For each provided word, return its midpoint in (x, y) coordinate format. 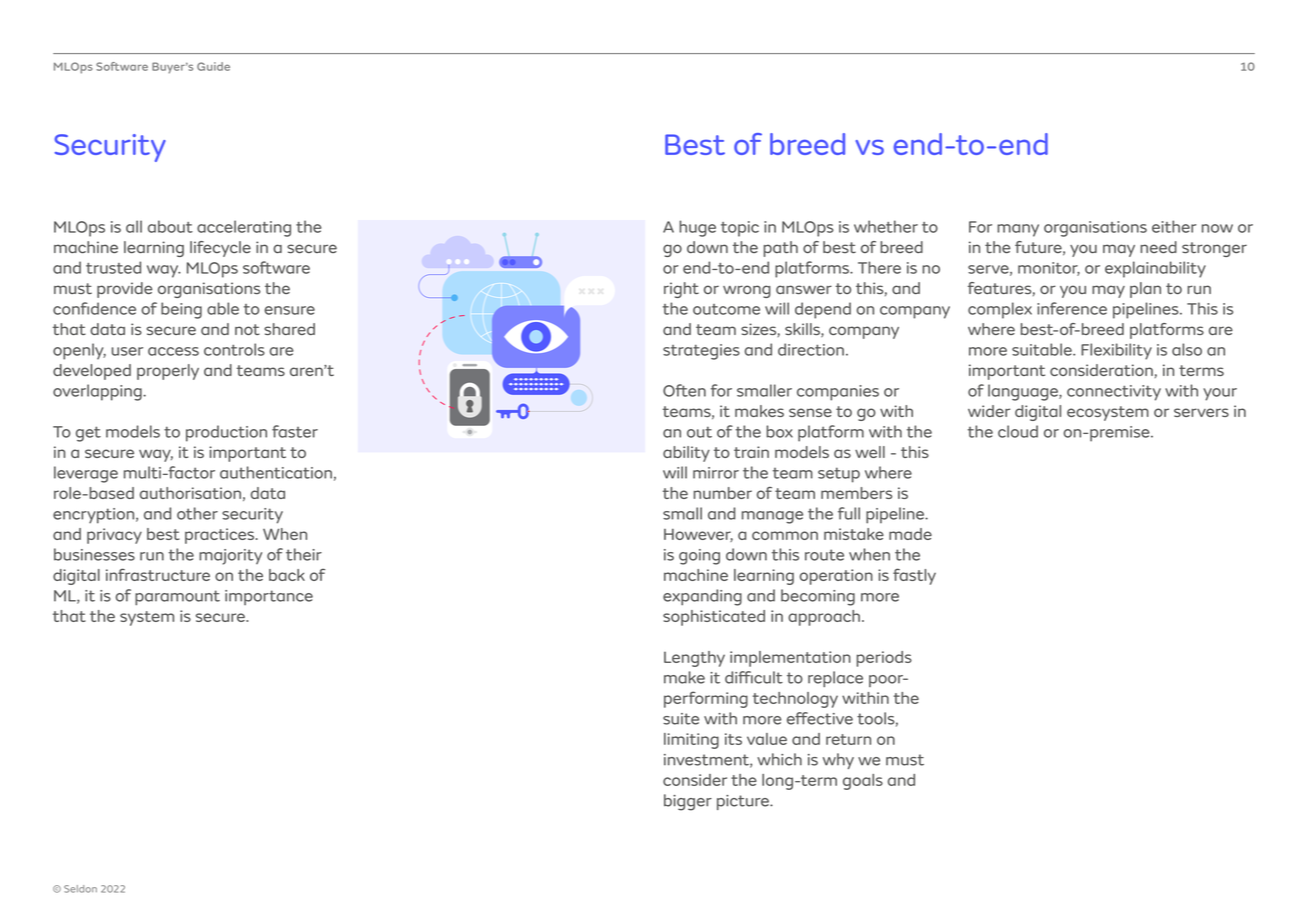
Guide (213, 66)
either (1174, 226)
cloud (1018, 431)
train (751, 452)
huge (698, 228)
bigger (688, 802)
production (226, 433)
